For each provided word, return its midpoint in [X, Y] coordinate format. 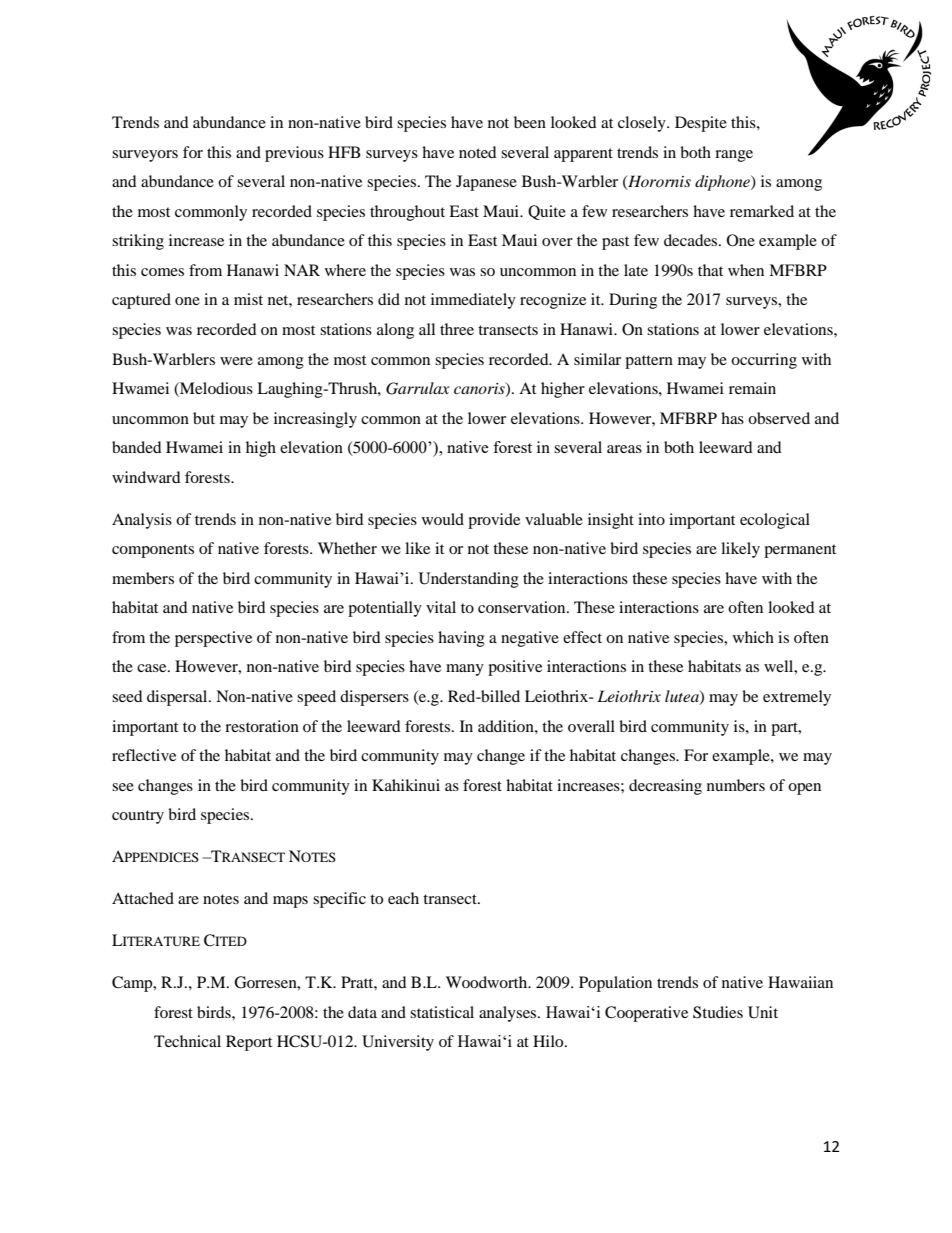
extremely [797, 698]
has [732, 418]
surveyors [145, 156]
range [734, 156]
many [465, 670]
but [204, 418]
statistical [442, 1012]
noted [478, 152]
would [443, 519]
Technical [187, 1041]
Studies [718, 1012]
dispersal [178, 698]
